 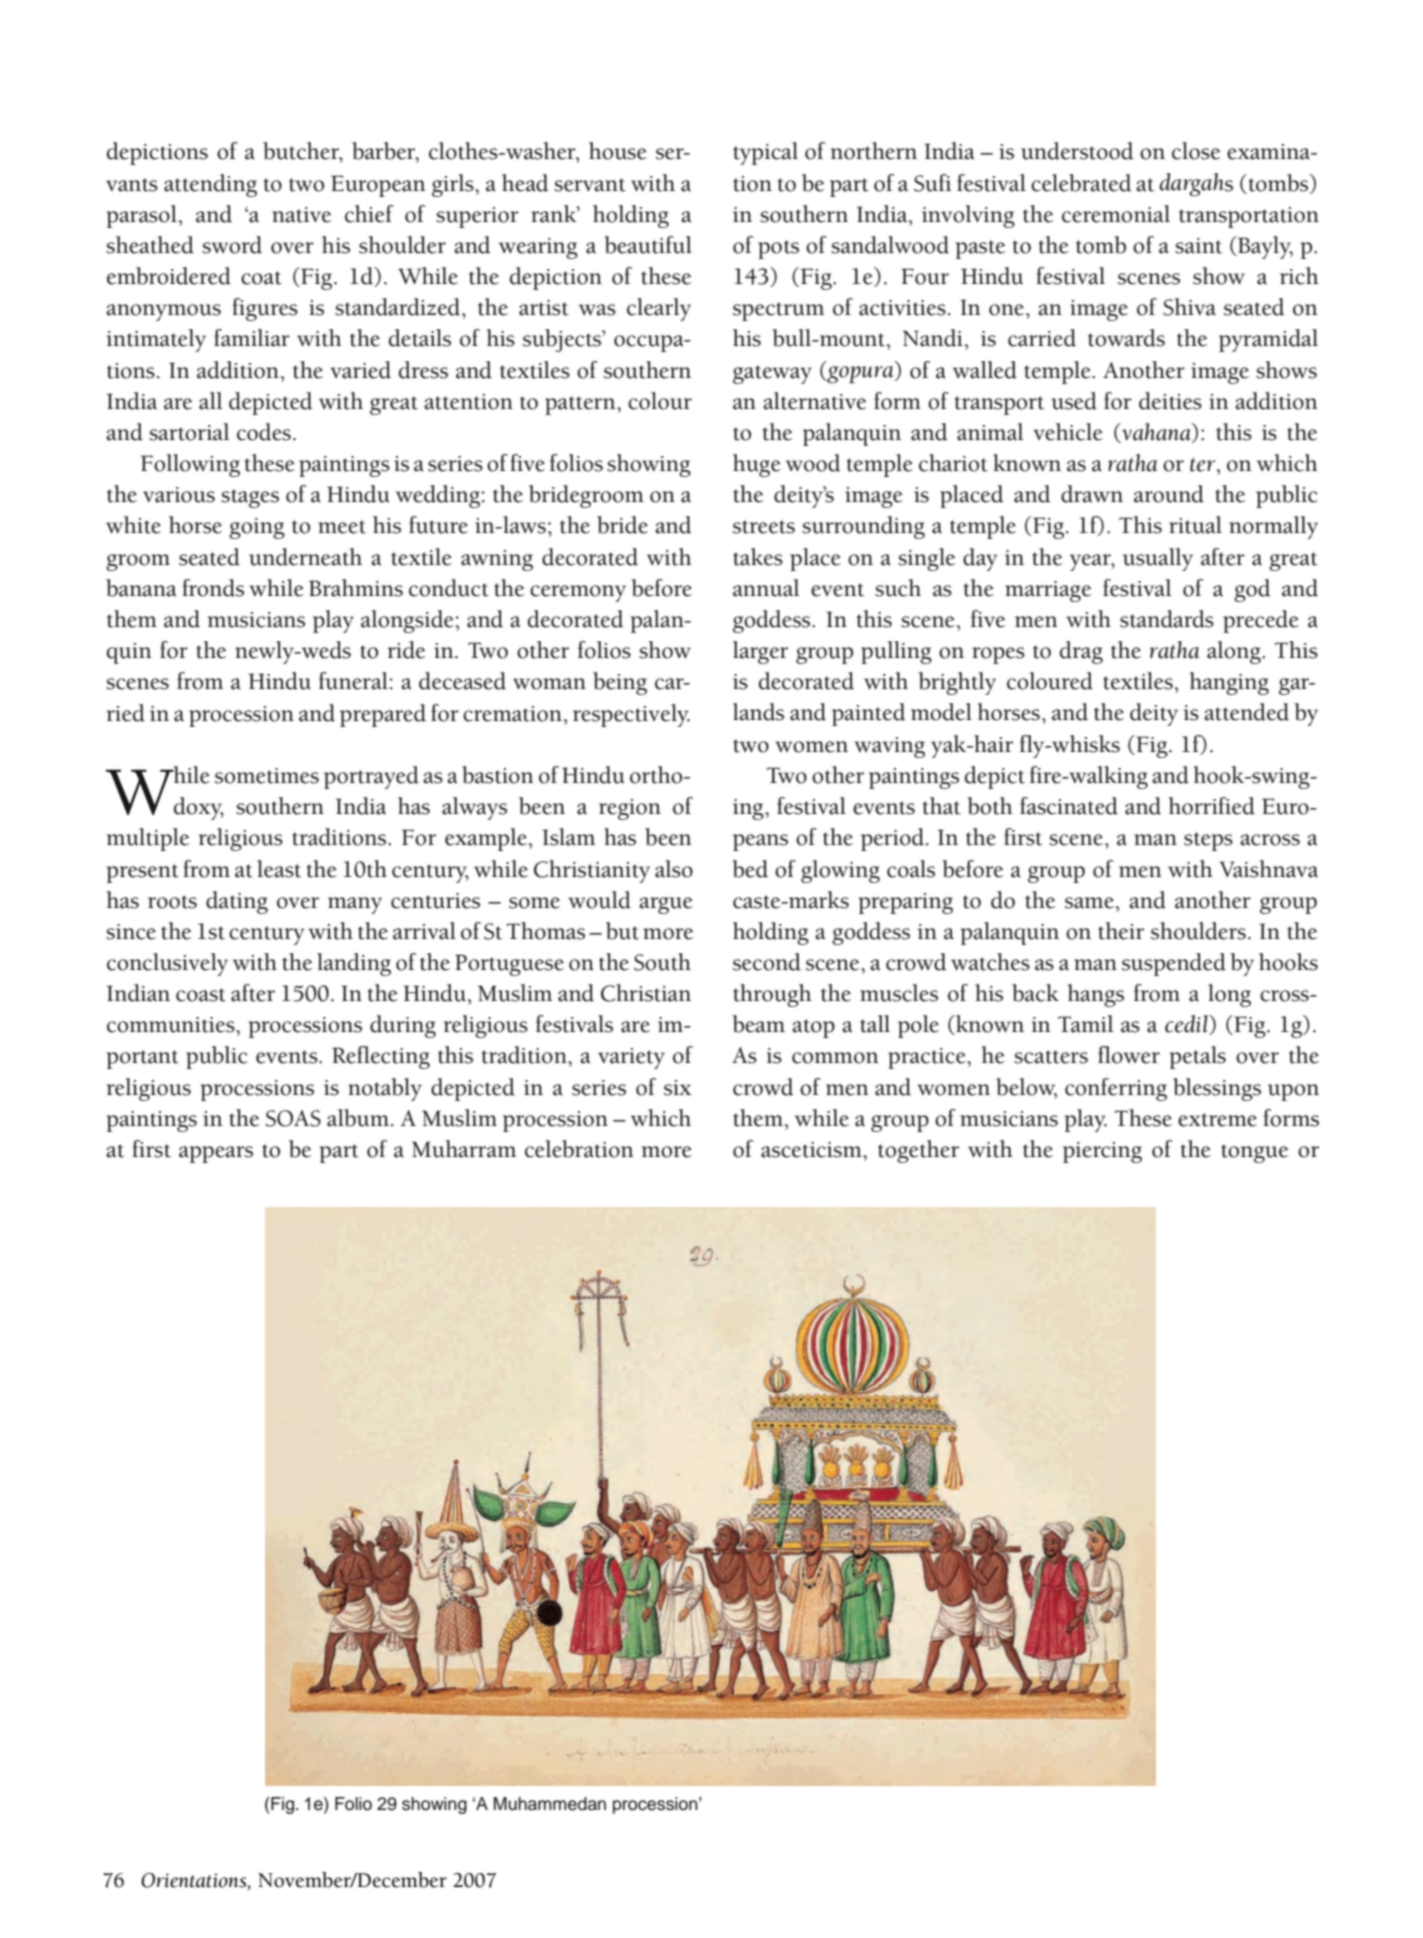 I want to click on stages, so click(x=250, y=498).
